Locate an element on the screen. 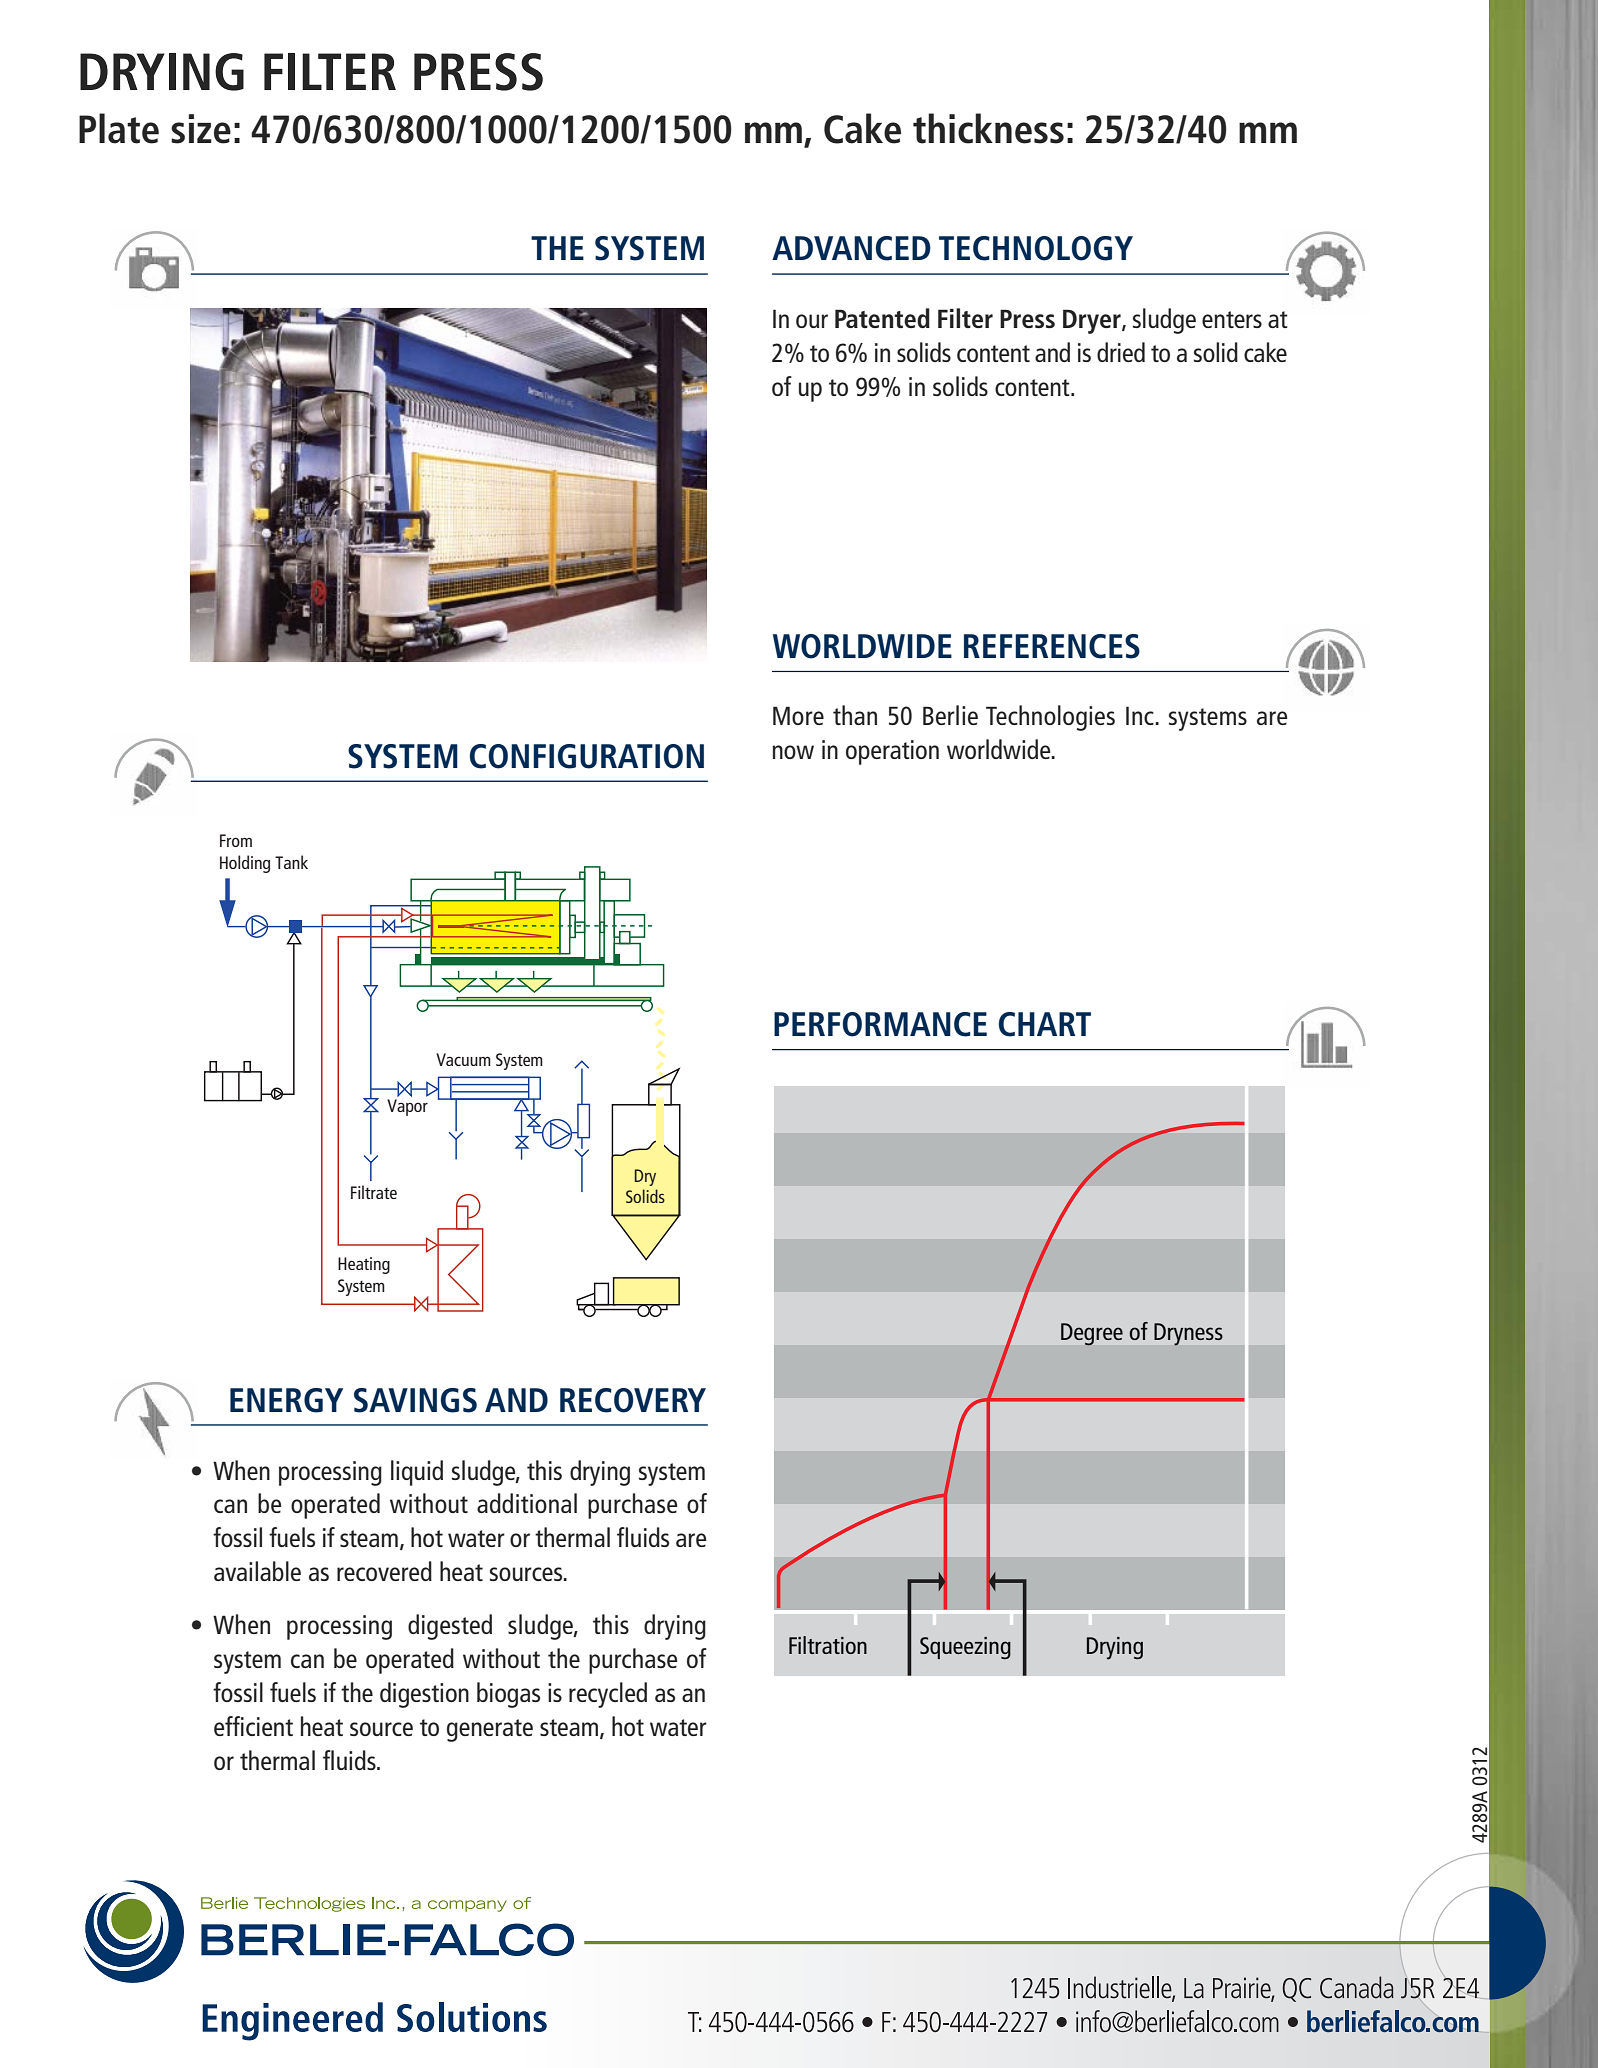 The image size is (1598, 2068). PERFORMANCE is located at coordinates (880, 1024).
